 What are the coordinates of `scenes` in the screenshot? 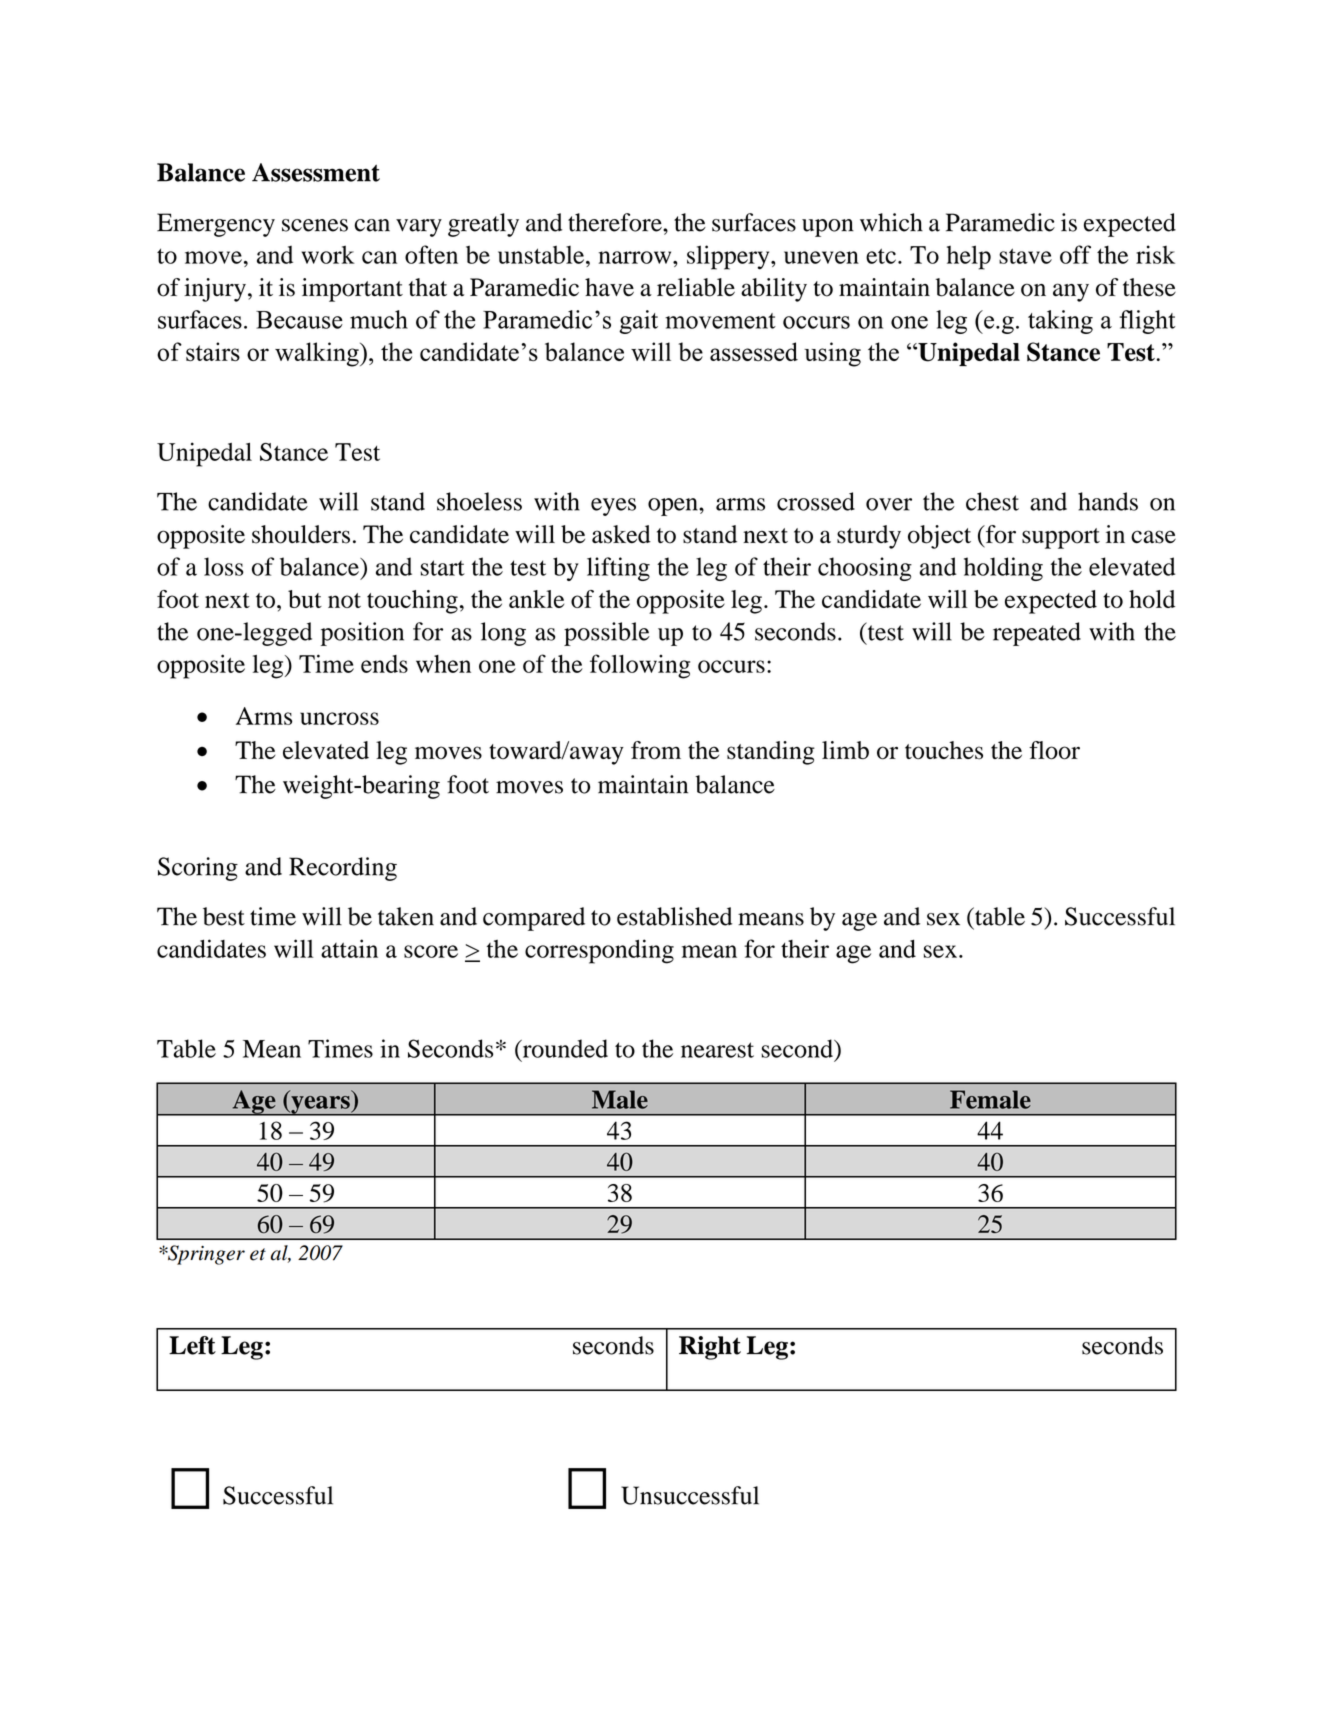 It's located at (315, 225).
